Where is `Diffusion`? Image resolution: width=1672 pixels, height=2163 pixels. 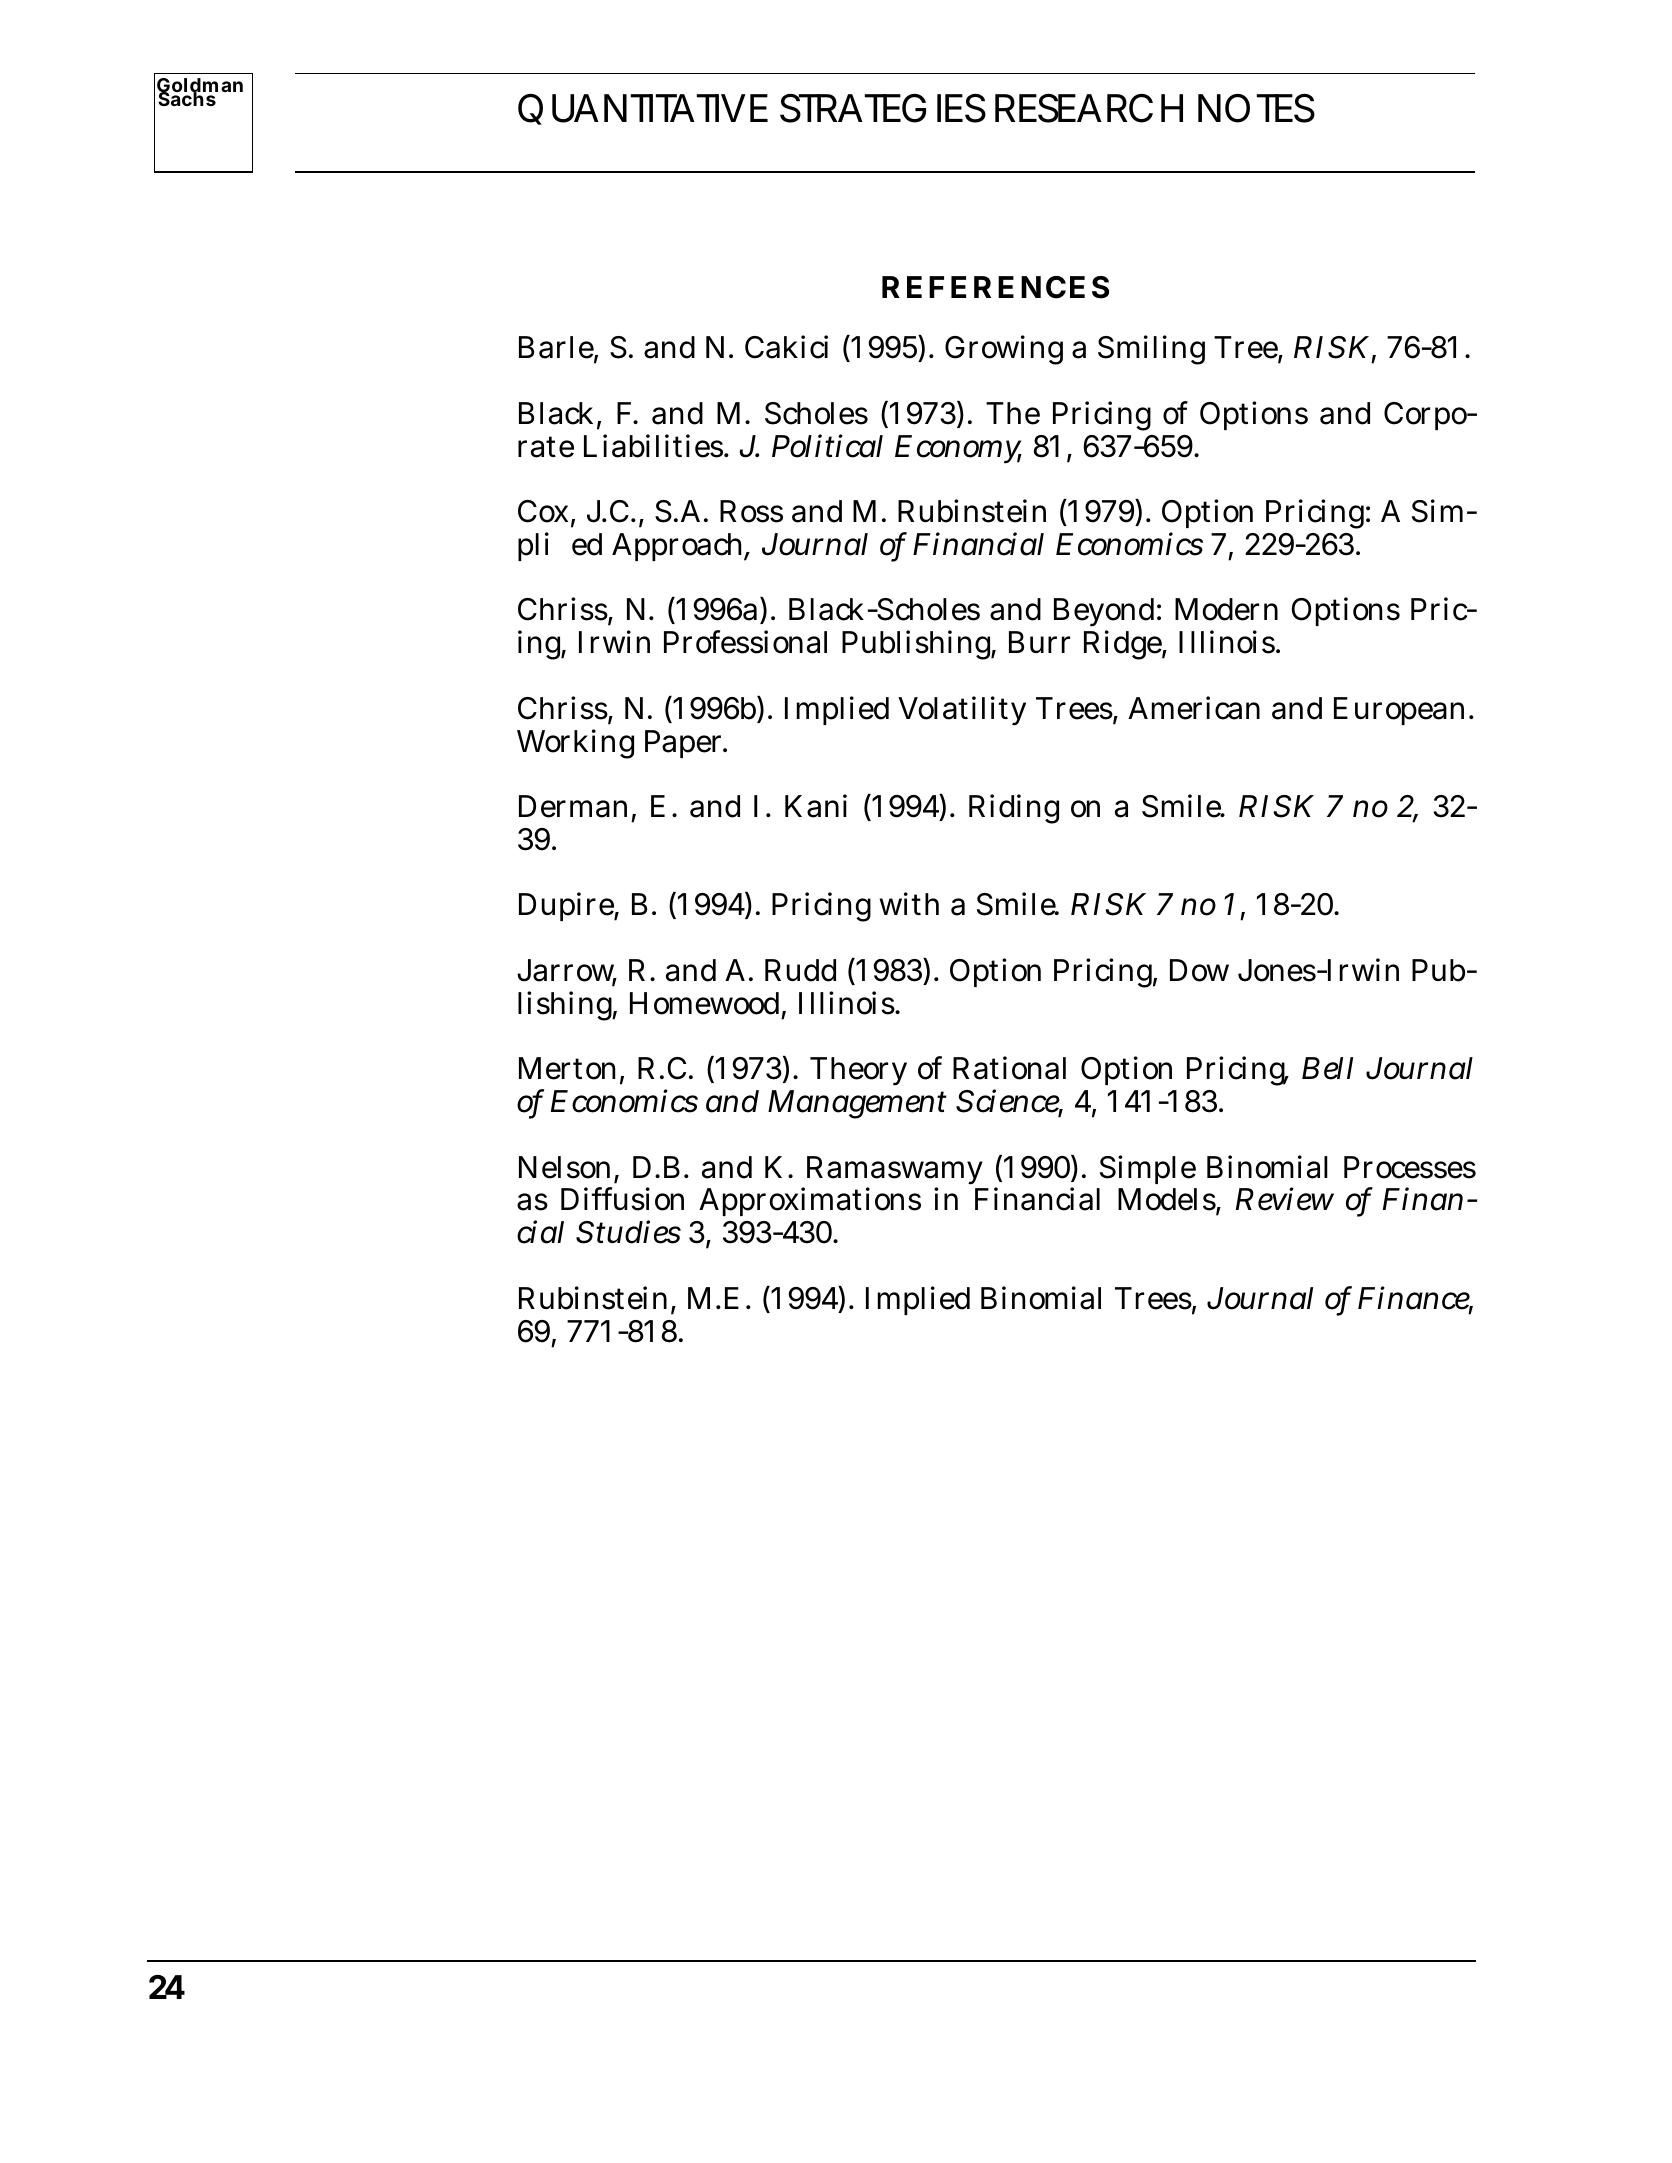 Diffusion is located at coordinates (622, 1199).
